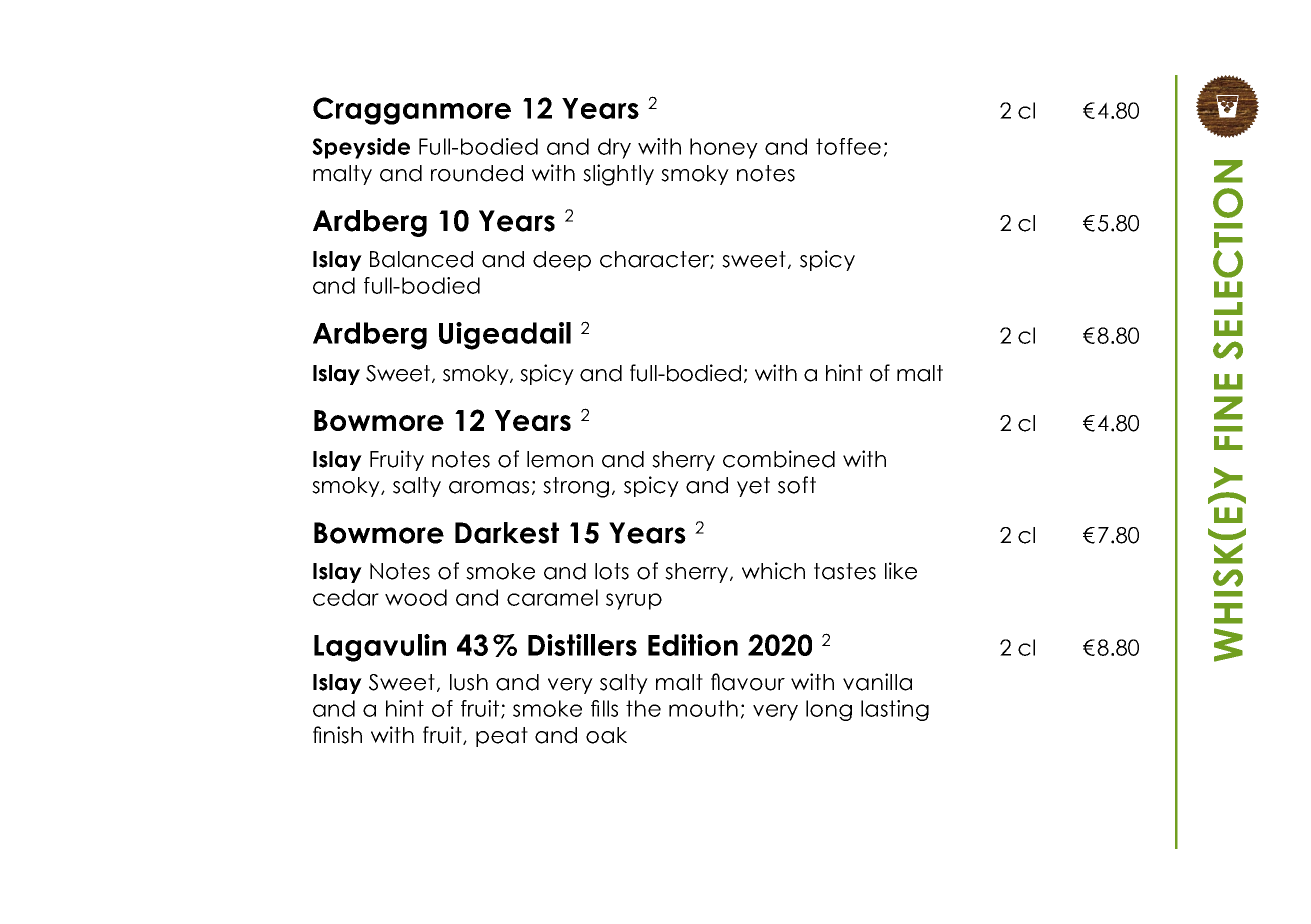 This screenshot has height=924, width=1311. What do you see at coordinates (612, 571) in the screenshot?
I see `lots` at bounding box center [612, 571].
